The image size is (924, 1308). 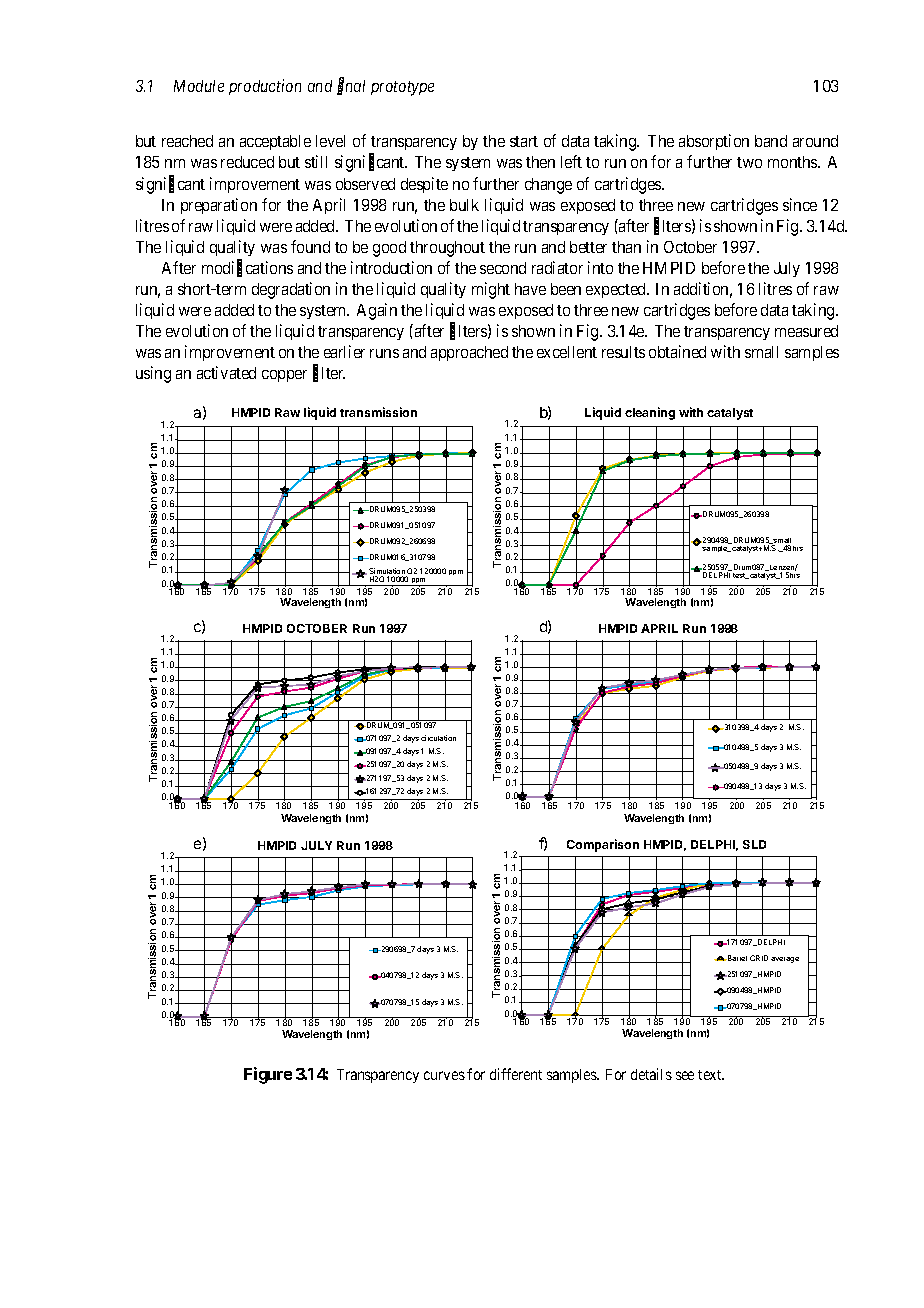 What do you see at coordinates (268, 1075) in the screenshot?
I see `Figure` at bounding box center [268, 1075].
